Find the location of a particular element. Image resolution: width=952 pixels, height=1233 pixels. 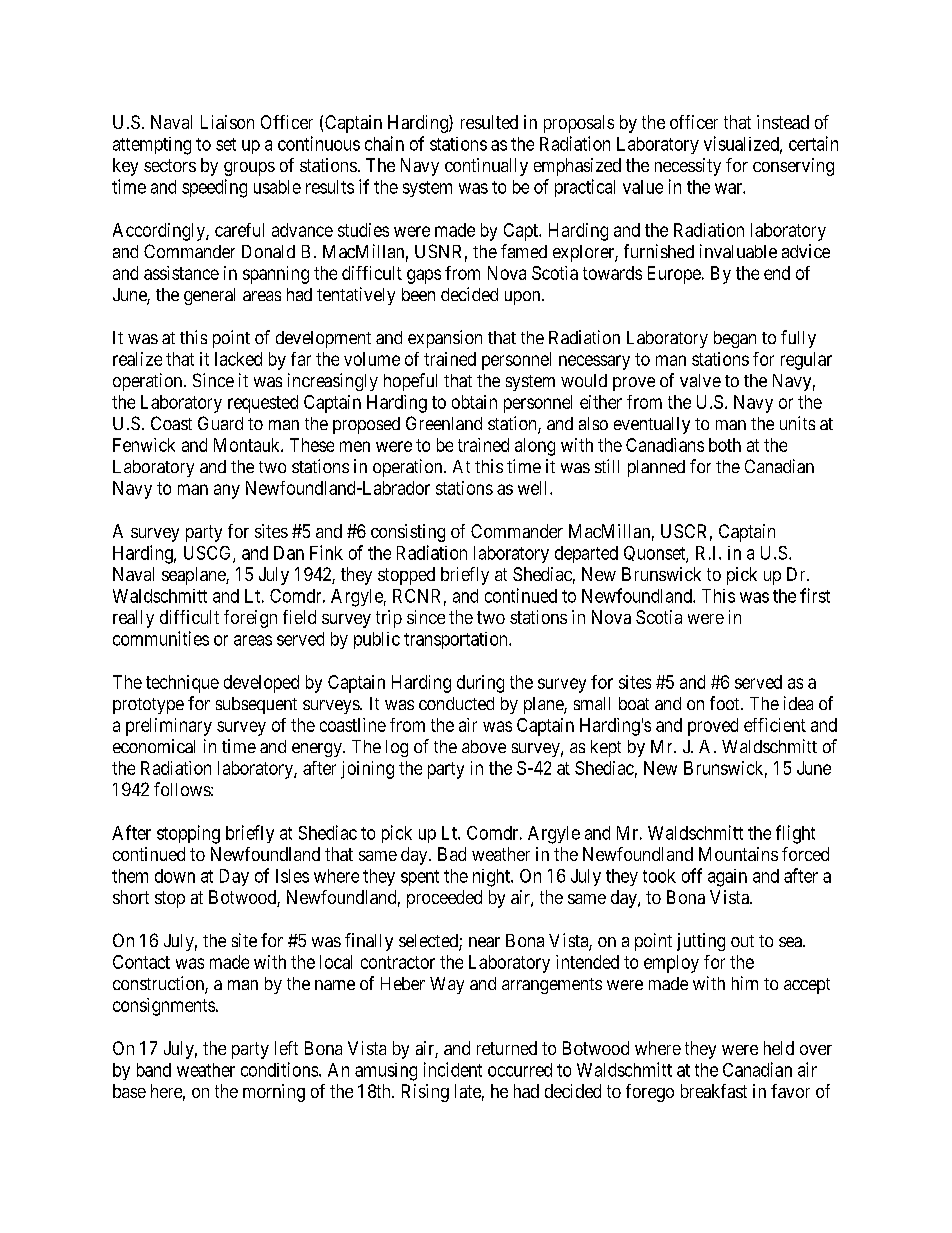

sectors is located at coordinates (170, 165).
